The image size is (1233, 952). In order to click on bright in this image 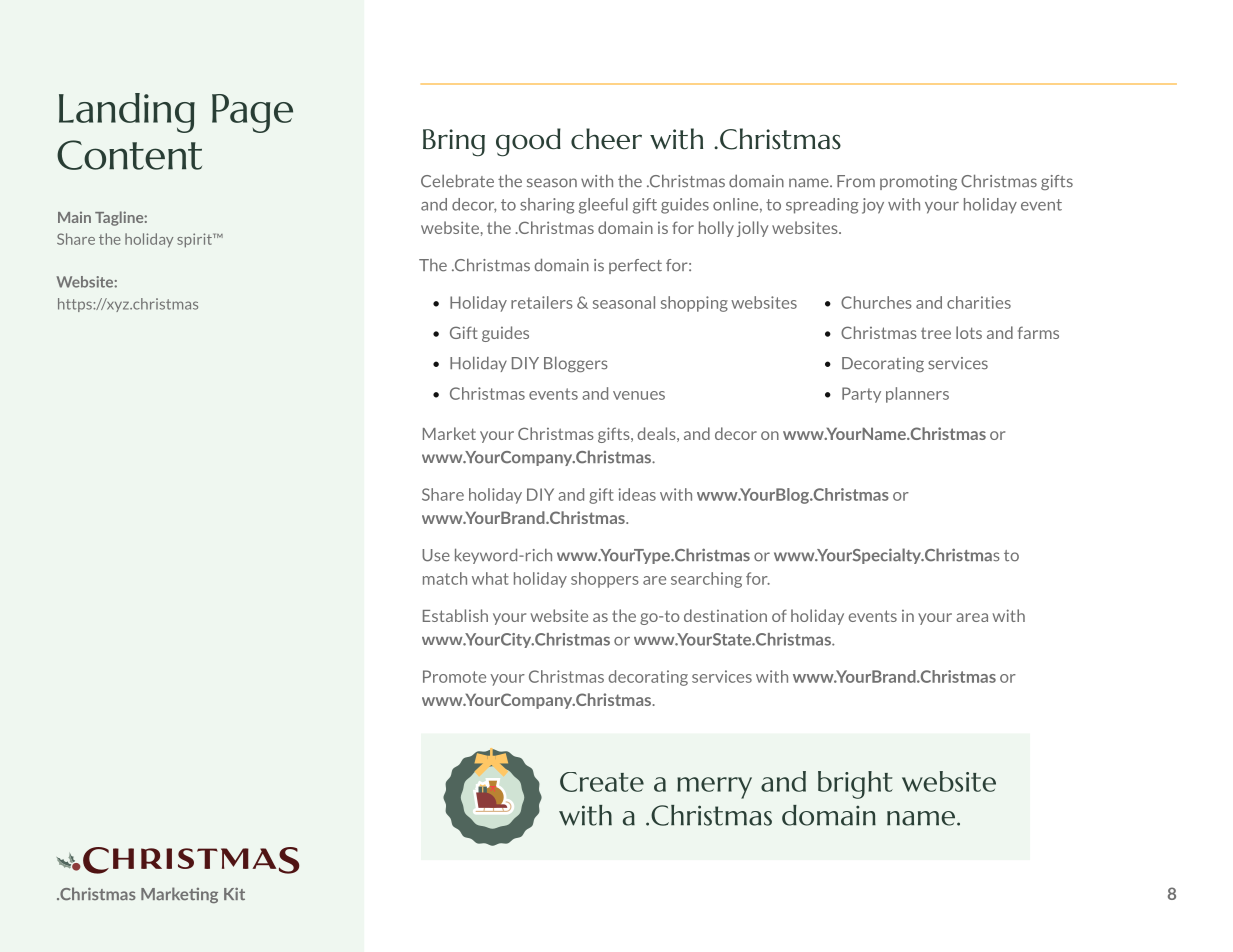, I will do `click(855, 785)`.
